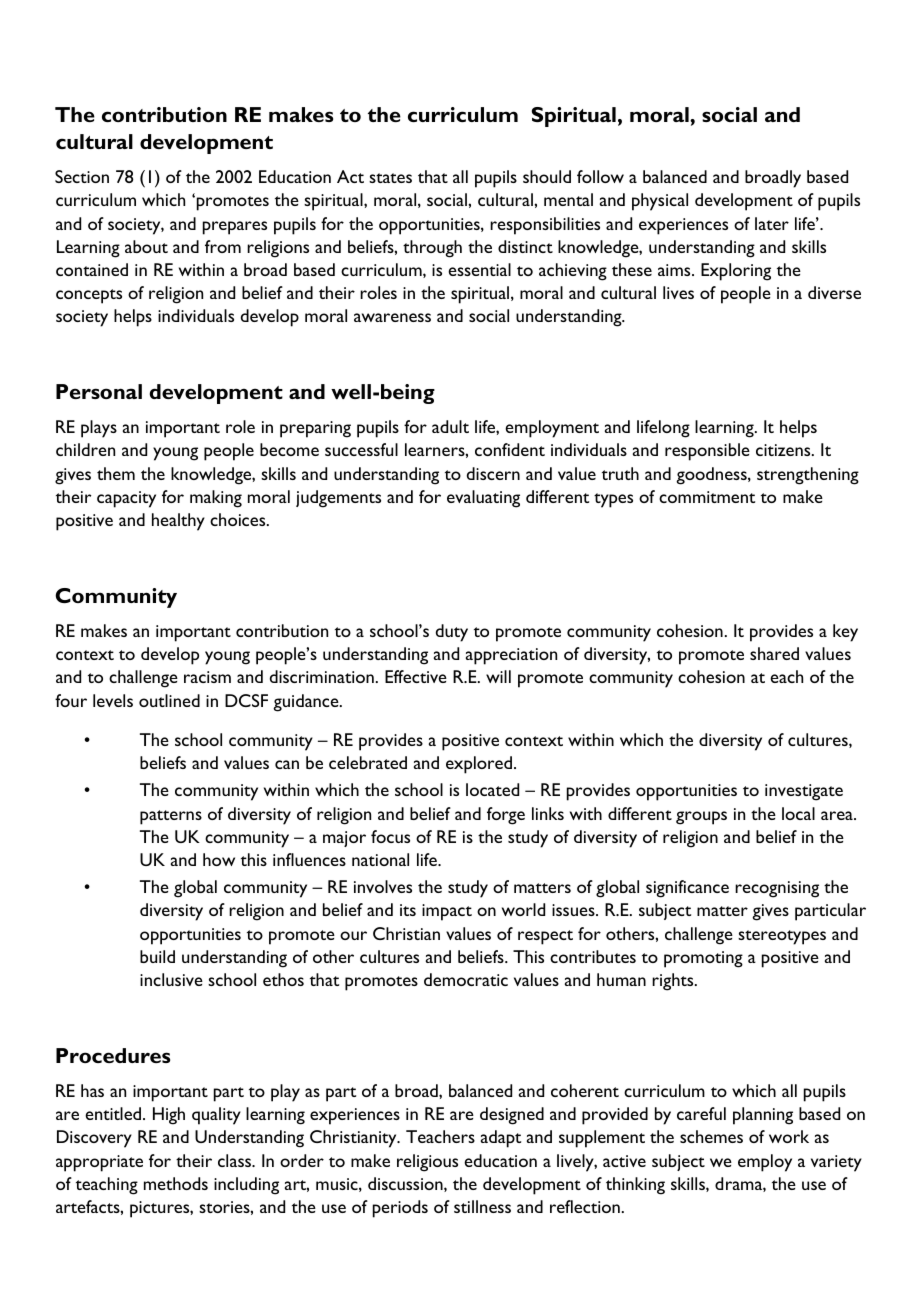 This screenshot has height=1308, width=924. I want to click on through, so click(432, 249).
